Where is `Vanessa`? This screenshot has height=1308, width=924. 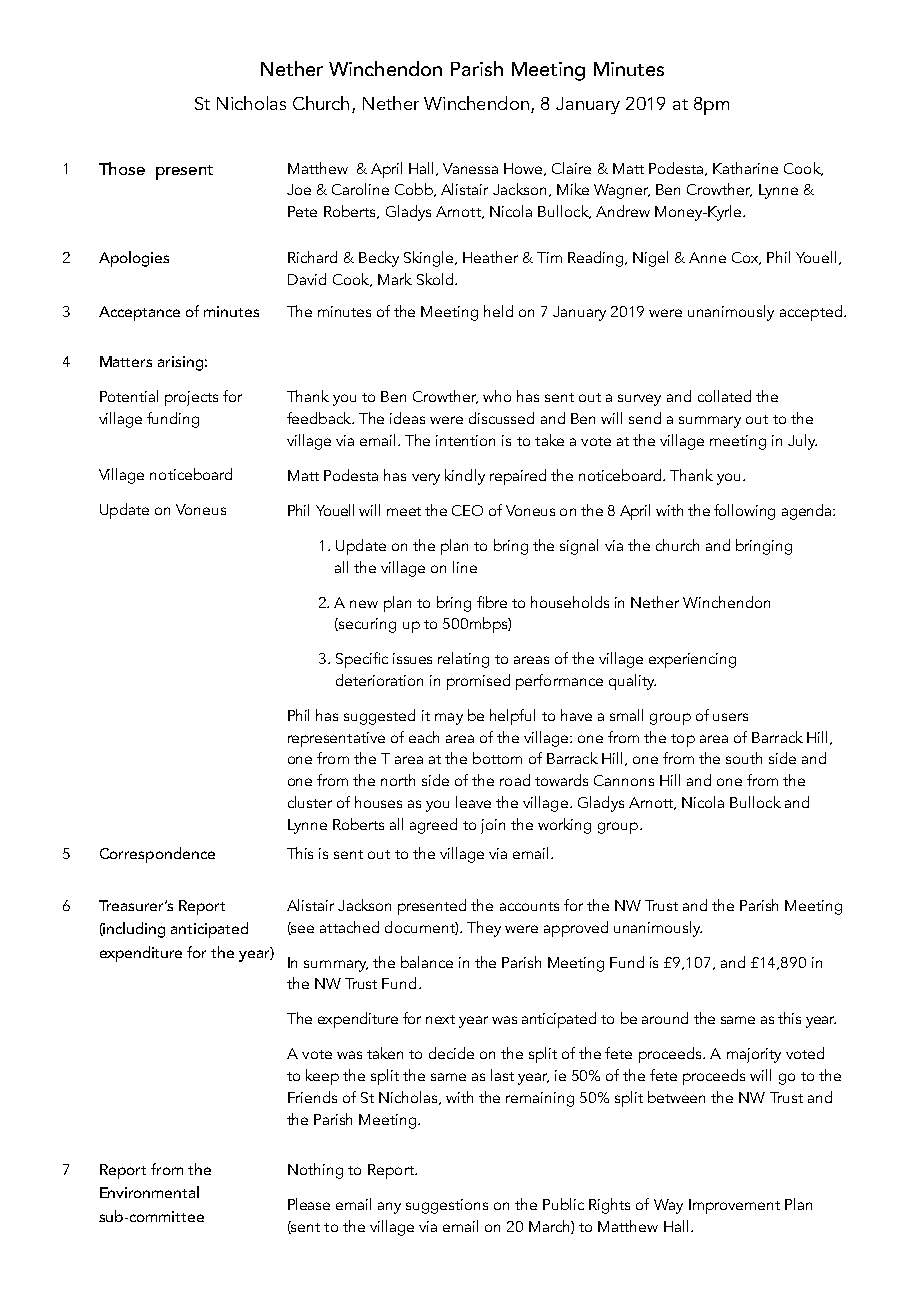
Vanessa is located at coordinates (470, 168).
